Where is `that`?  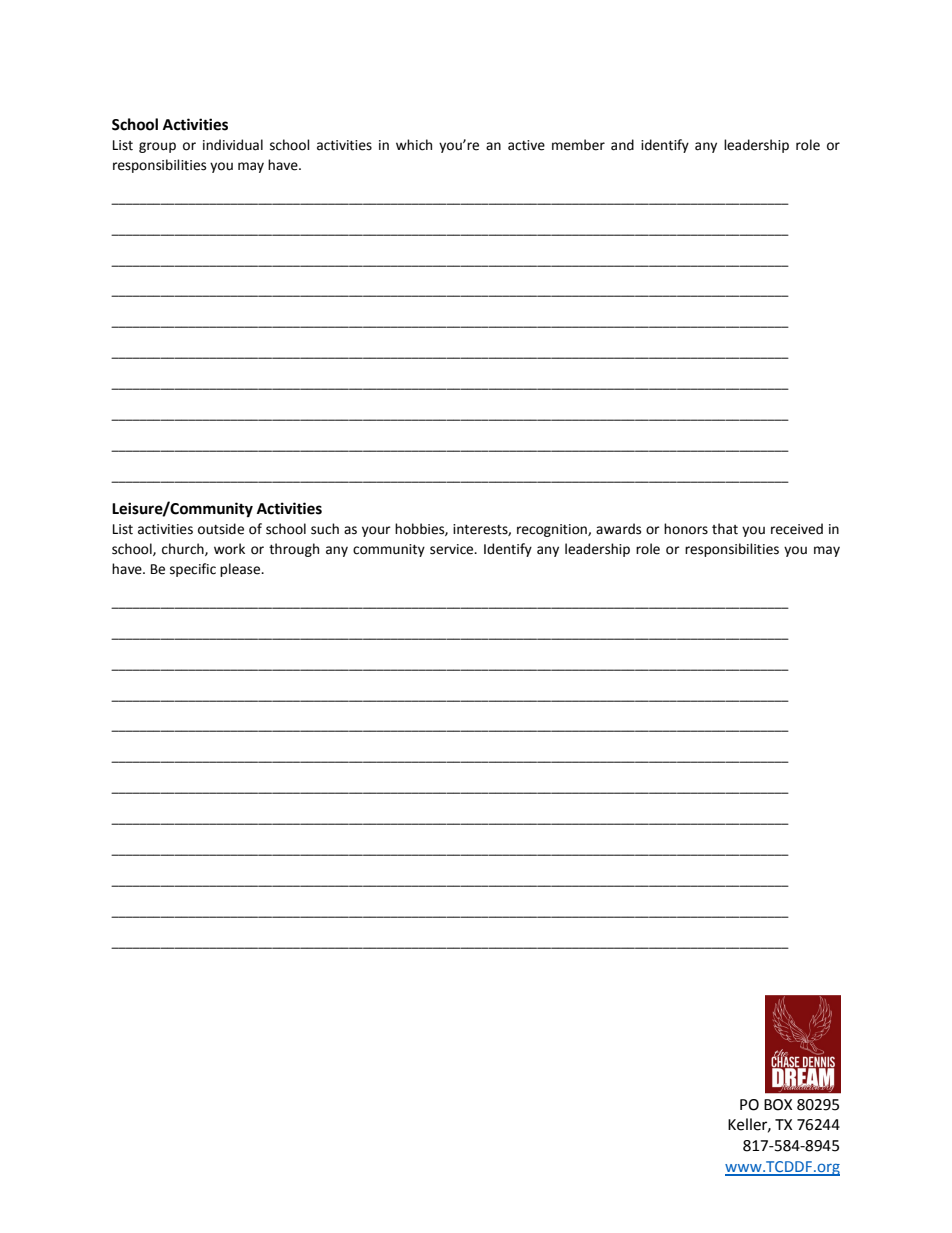 that is located at coordinates (725, 529).
